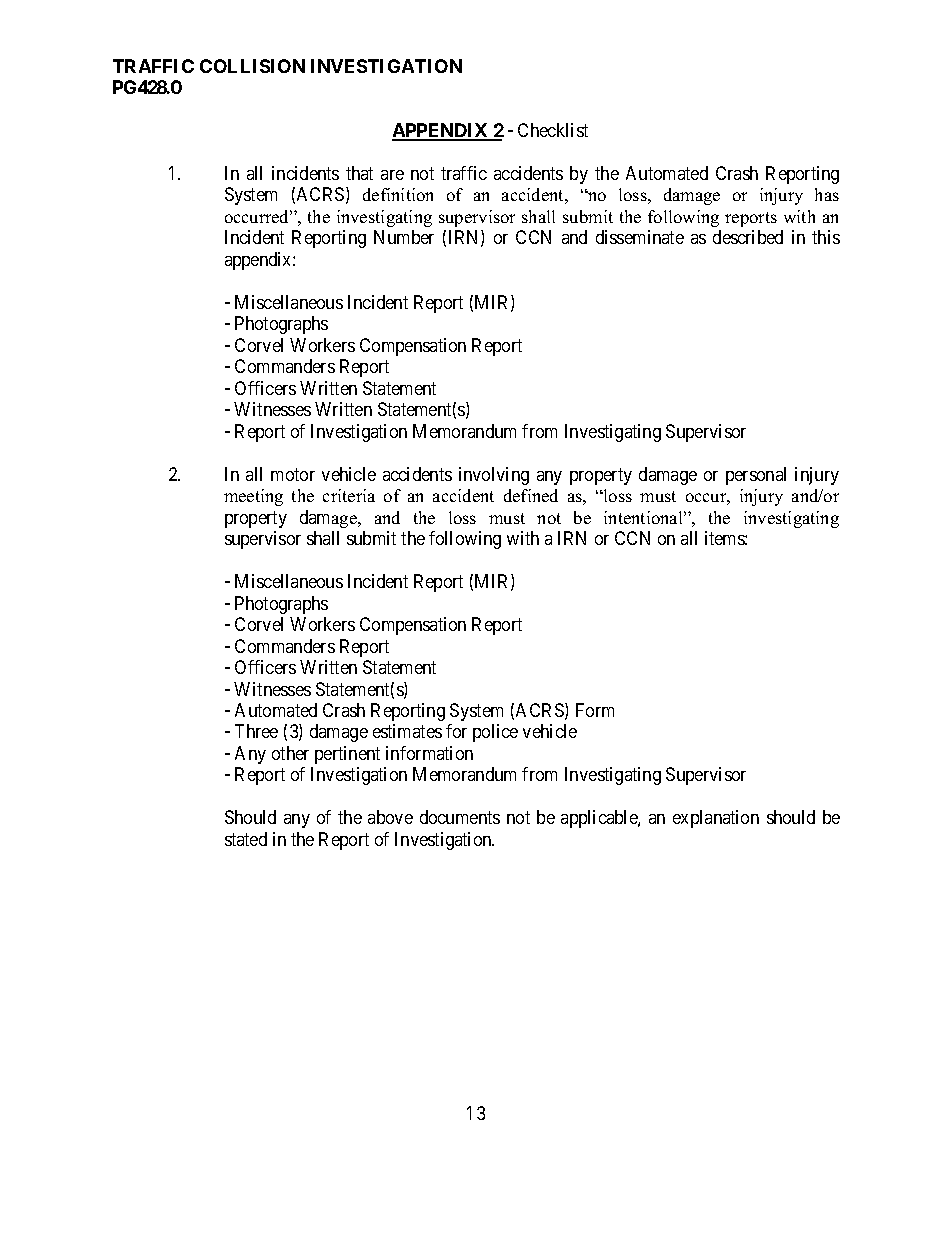 The height and width of the screenshot is (1233, 952). I want to click on personal, so click(756, 476).
